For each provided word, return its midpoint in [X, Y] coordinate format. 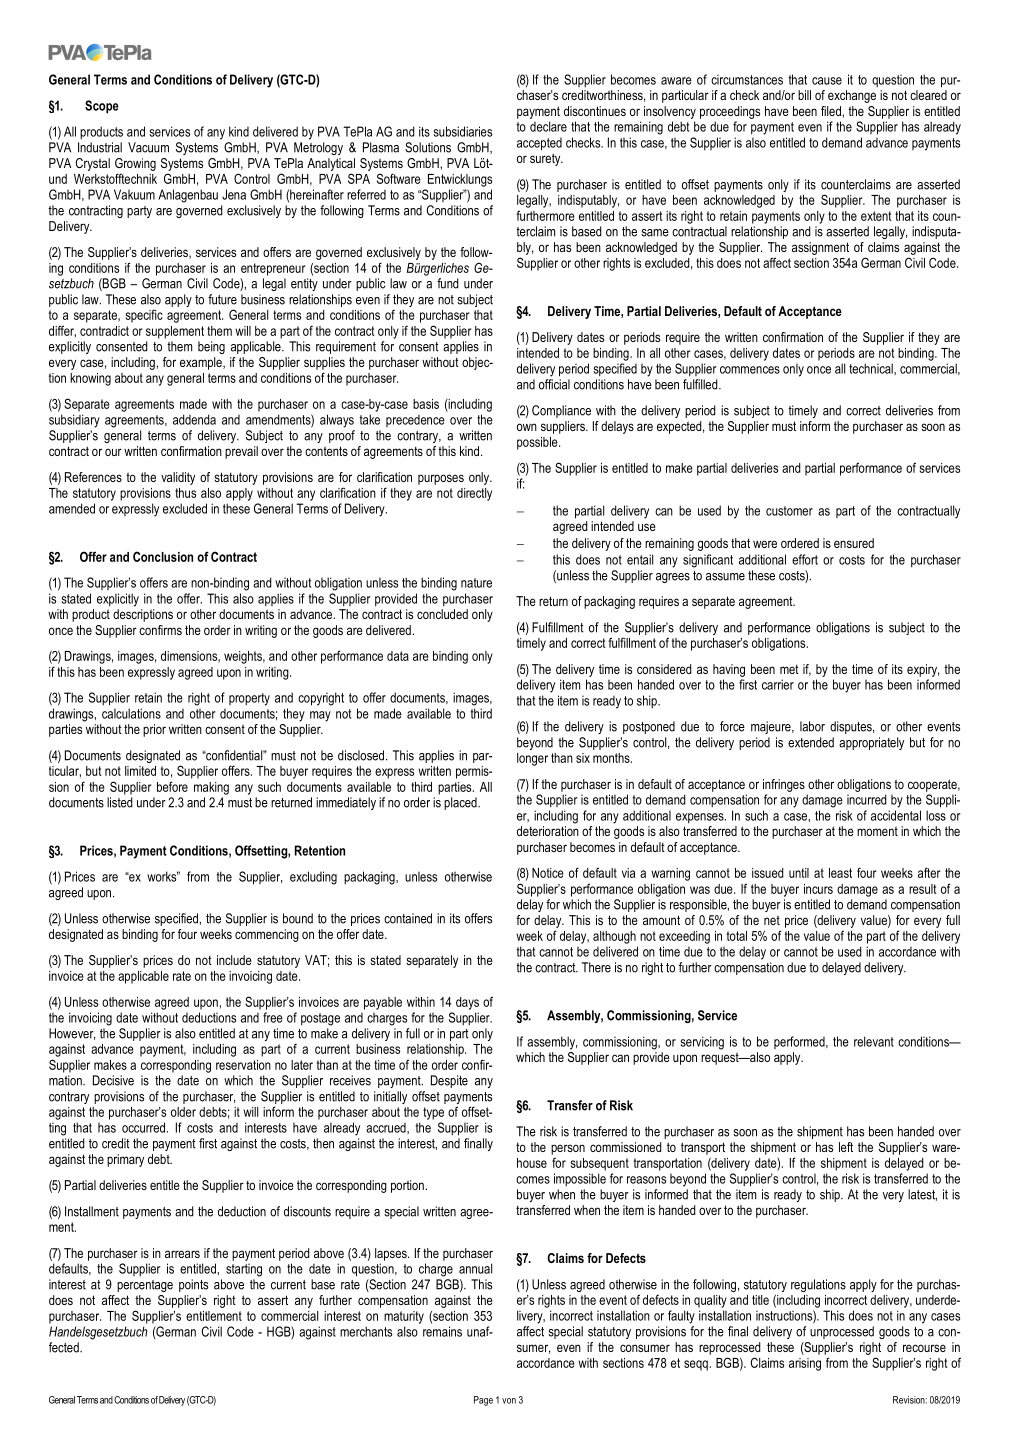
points [193, 1285]
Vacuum [148, 147]
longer [532, 759]
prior [154, 730]
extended [811, 742]
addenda [194, 419]
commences [750, 370]
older [183, 1112]
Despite [449, 1081]
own [527, 427]
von [509, 1401]
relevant [874, 1041]
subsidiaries [462, 131]
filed [832, 111]
